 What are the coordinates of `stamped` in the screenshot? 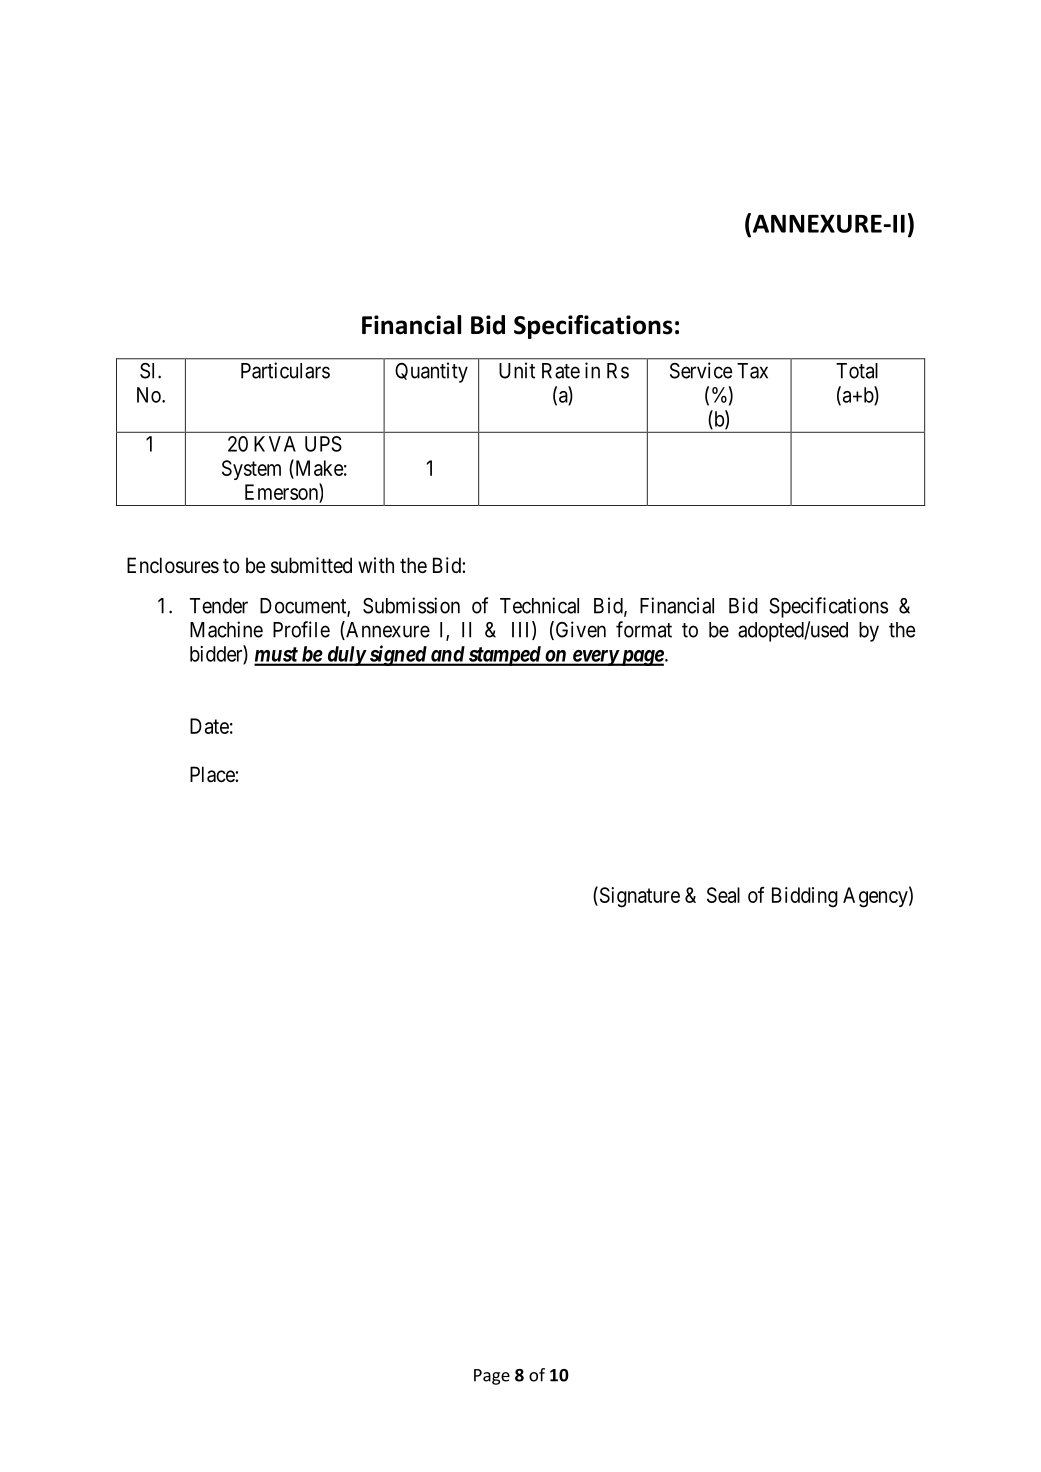 It's located at (504, 656).
